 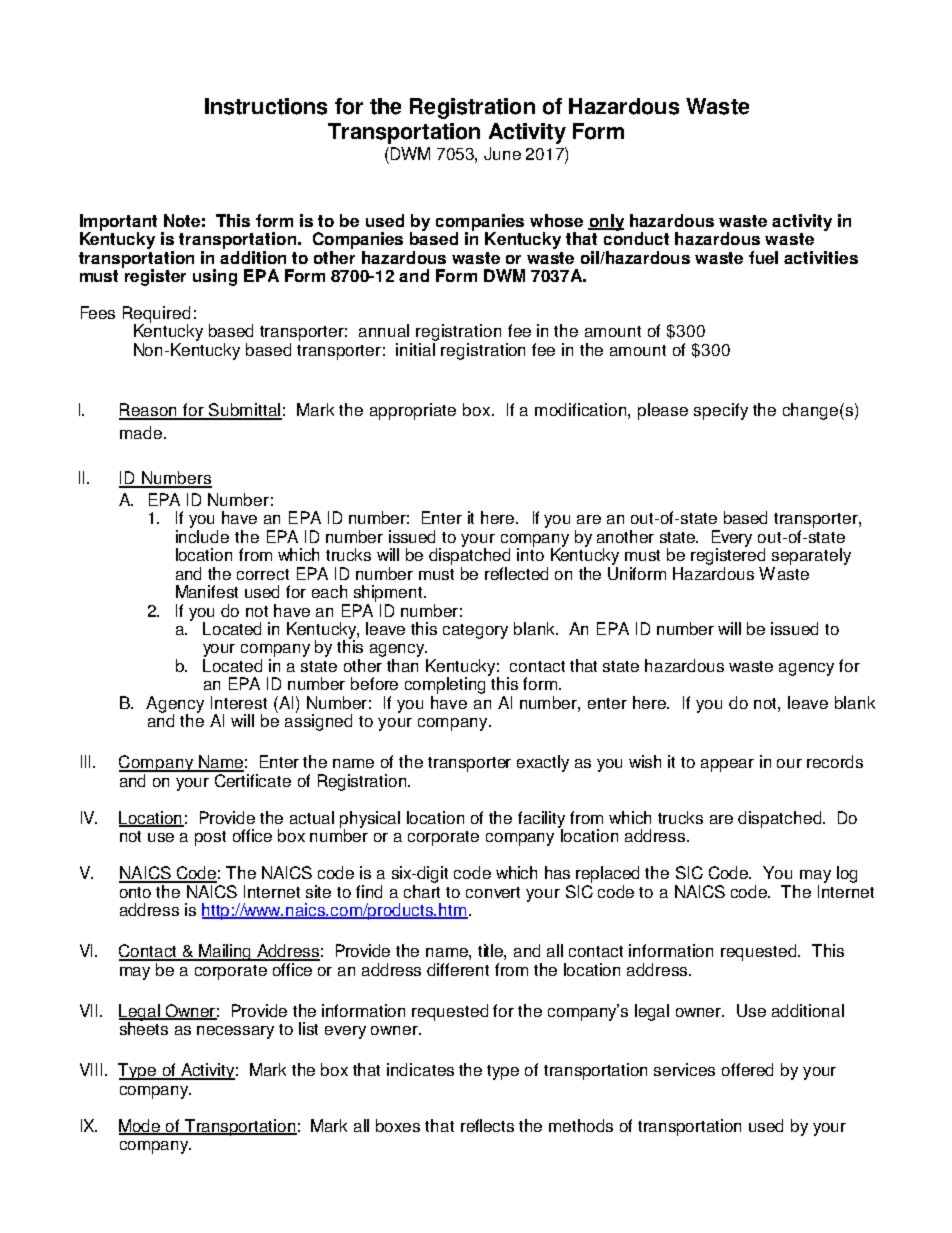 I want to click on offered, so click(x=747, y=1069).
